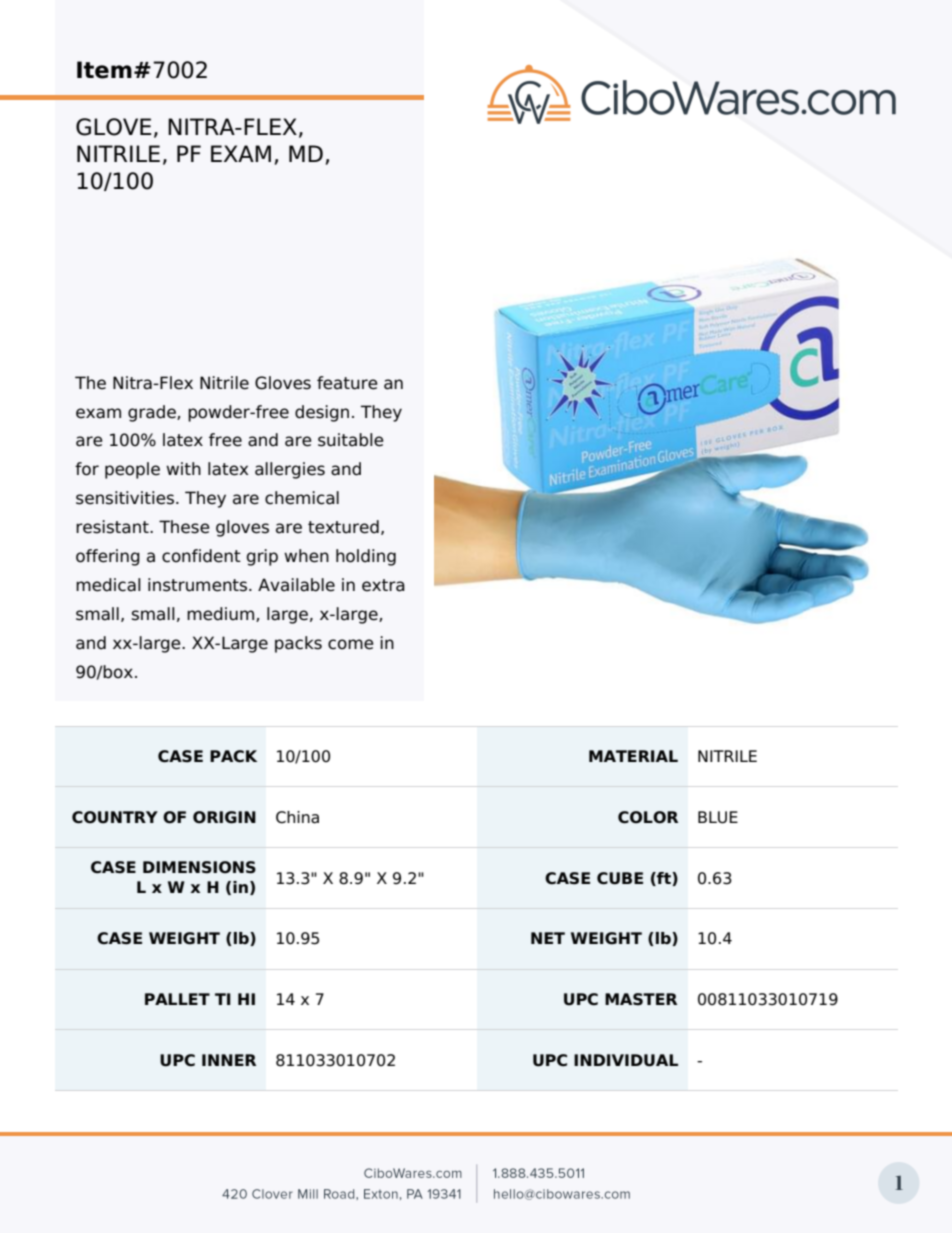 This screenshot has width=952, height=1233. What do you see at coordinates (633, 756) in the screenshot?
I see `MATERIAL` at bounding box center [633, 756].
